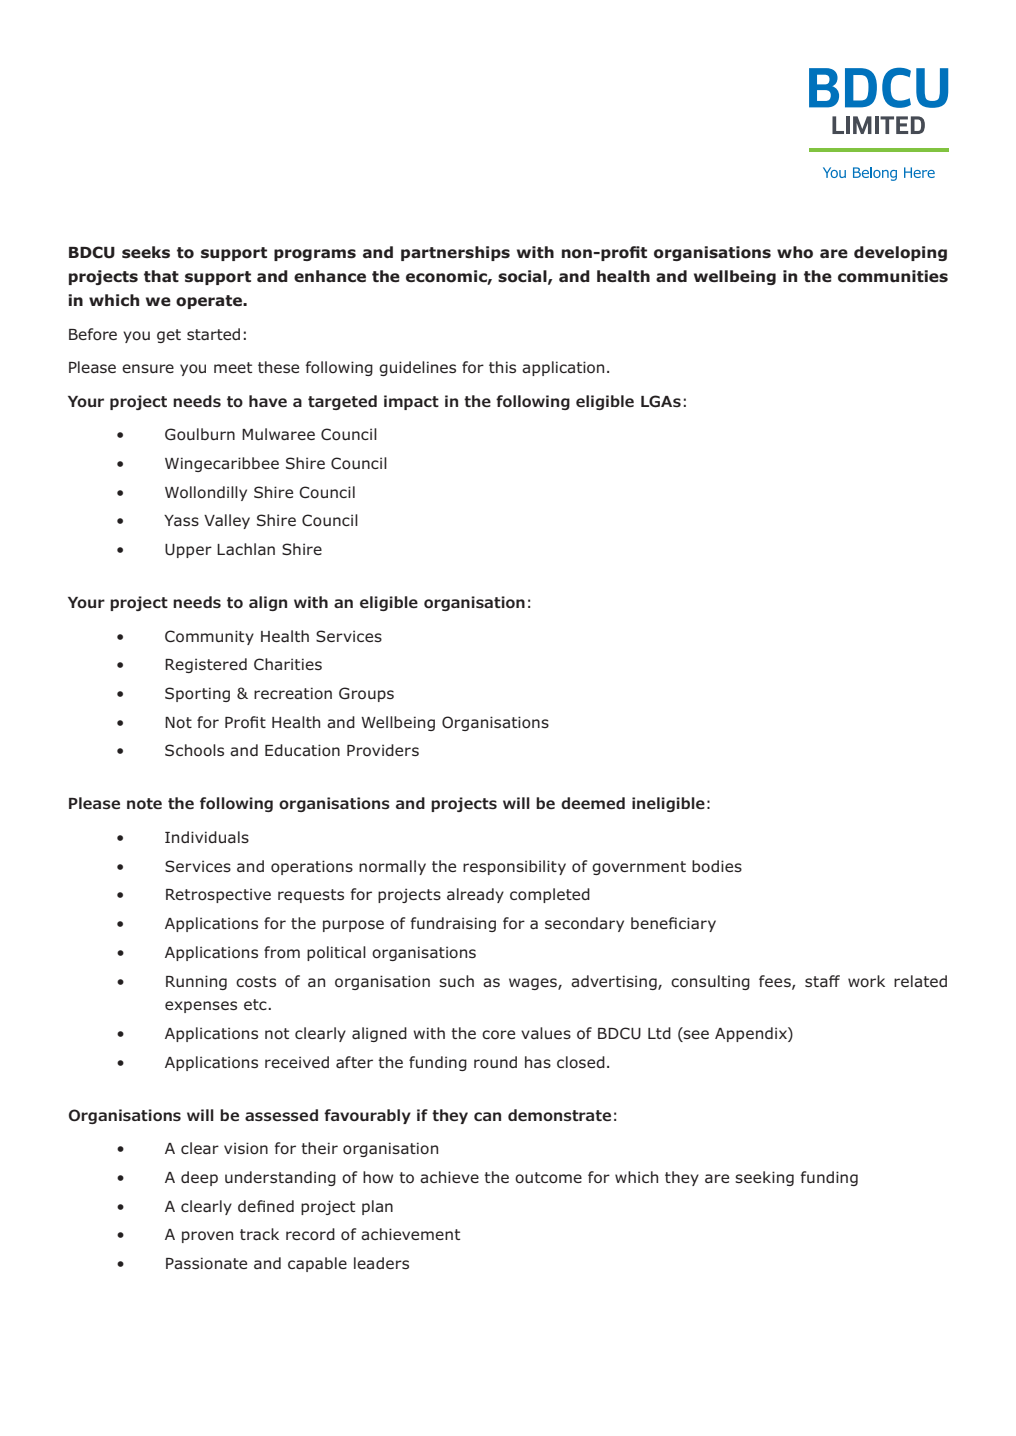 The height and width of the screenshot is (1436, 1016). What do you see at coordinates (795, 252) in the screenshot?
I see `who` at bounding box center [795, 252].
